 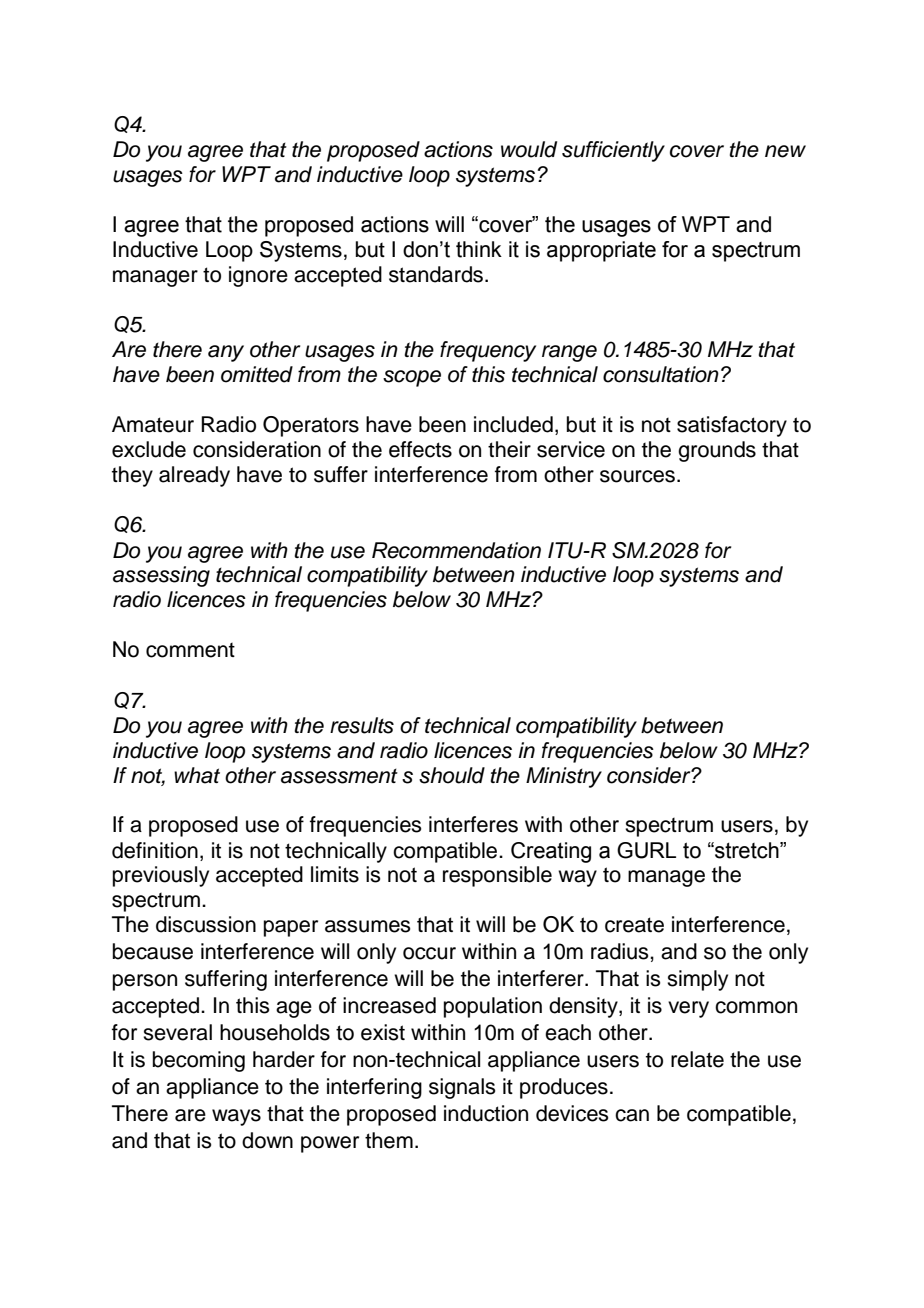 I want to click on would, so click(x=529, y=149).
